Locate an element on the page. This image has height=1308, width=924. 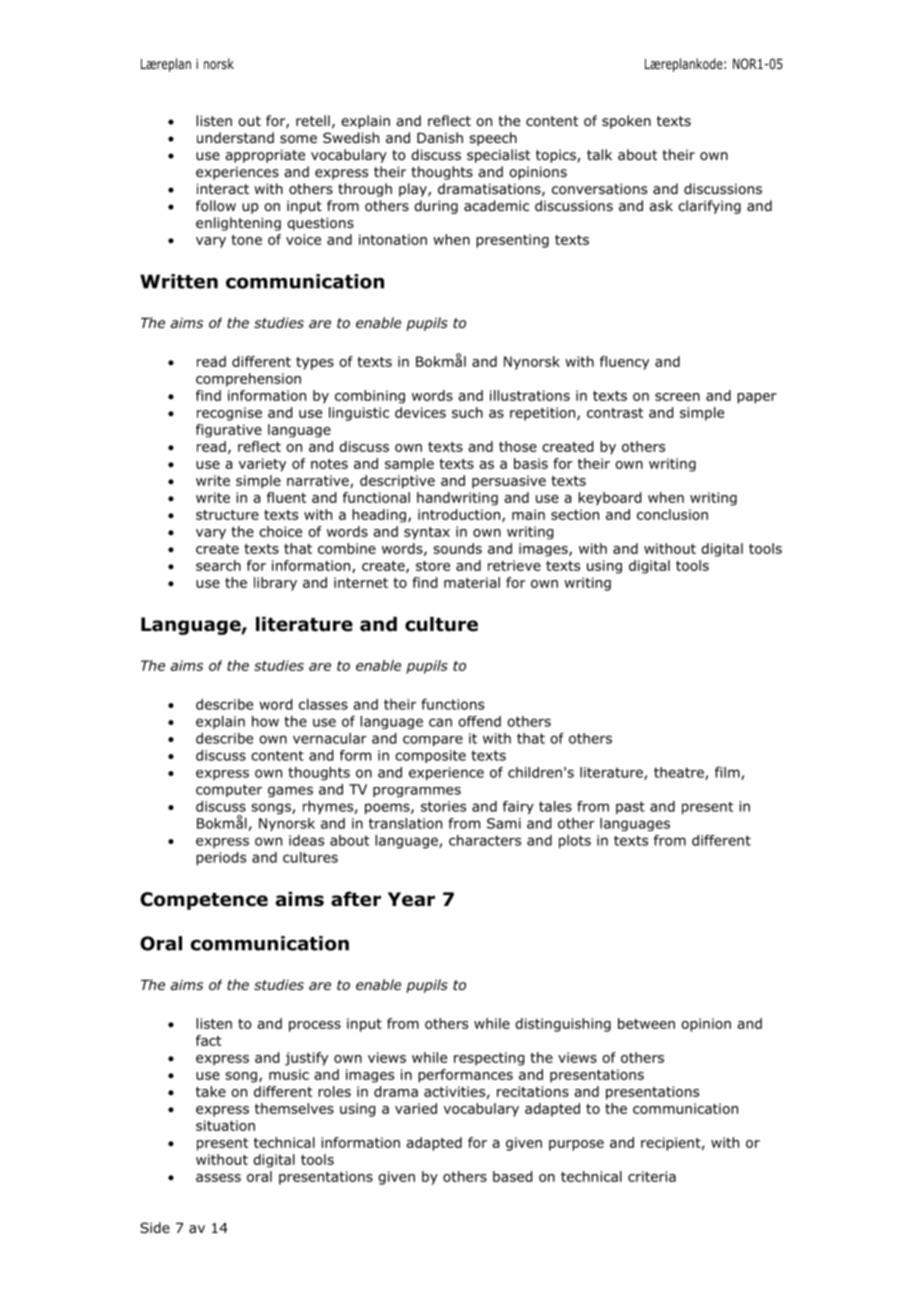
understand is located at coordinates (235, 137).
